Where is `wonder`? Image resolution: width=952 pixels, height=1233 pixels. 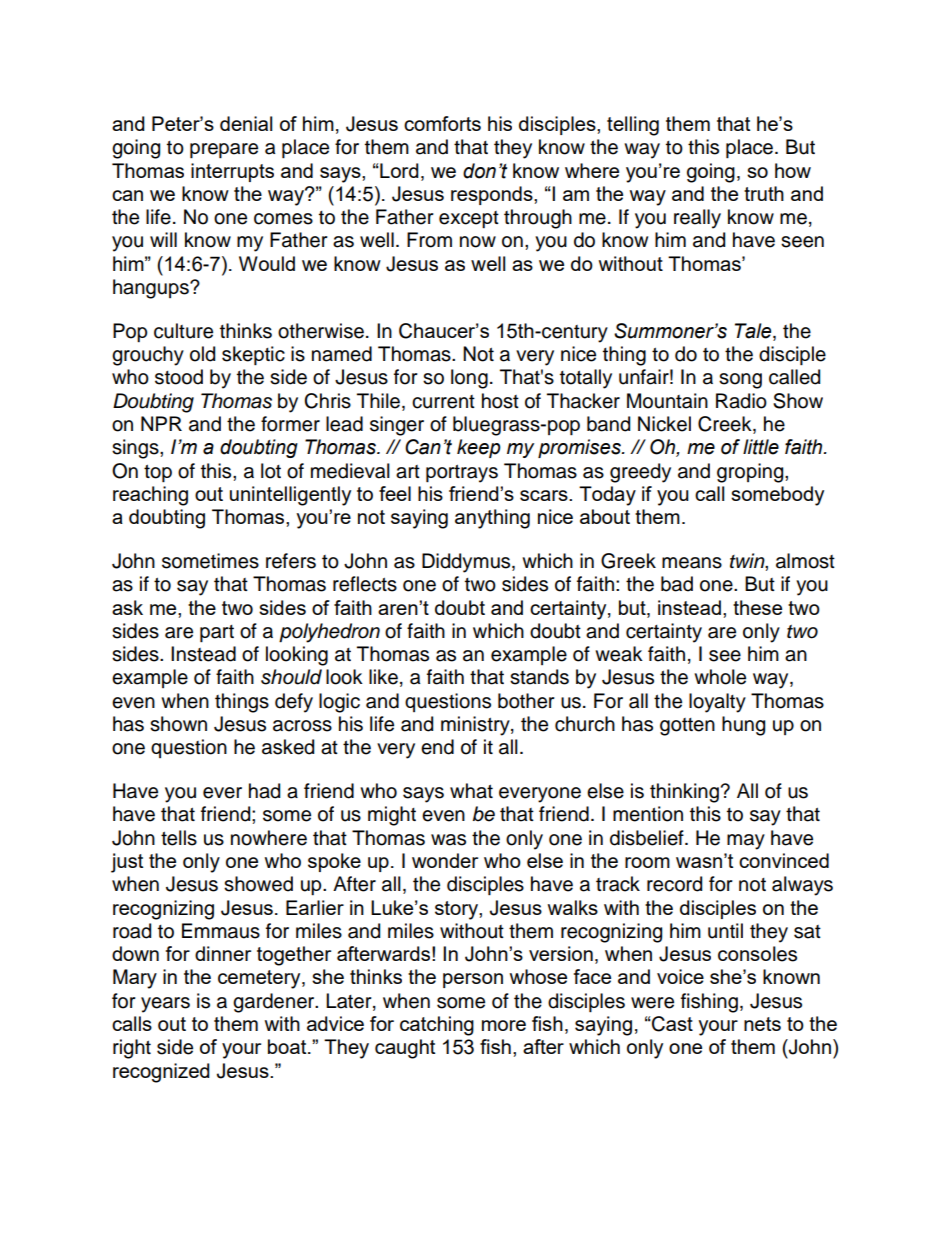
wonder is located at coordinates (445, 860).
